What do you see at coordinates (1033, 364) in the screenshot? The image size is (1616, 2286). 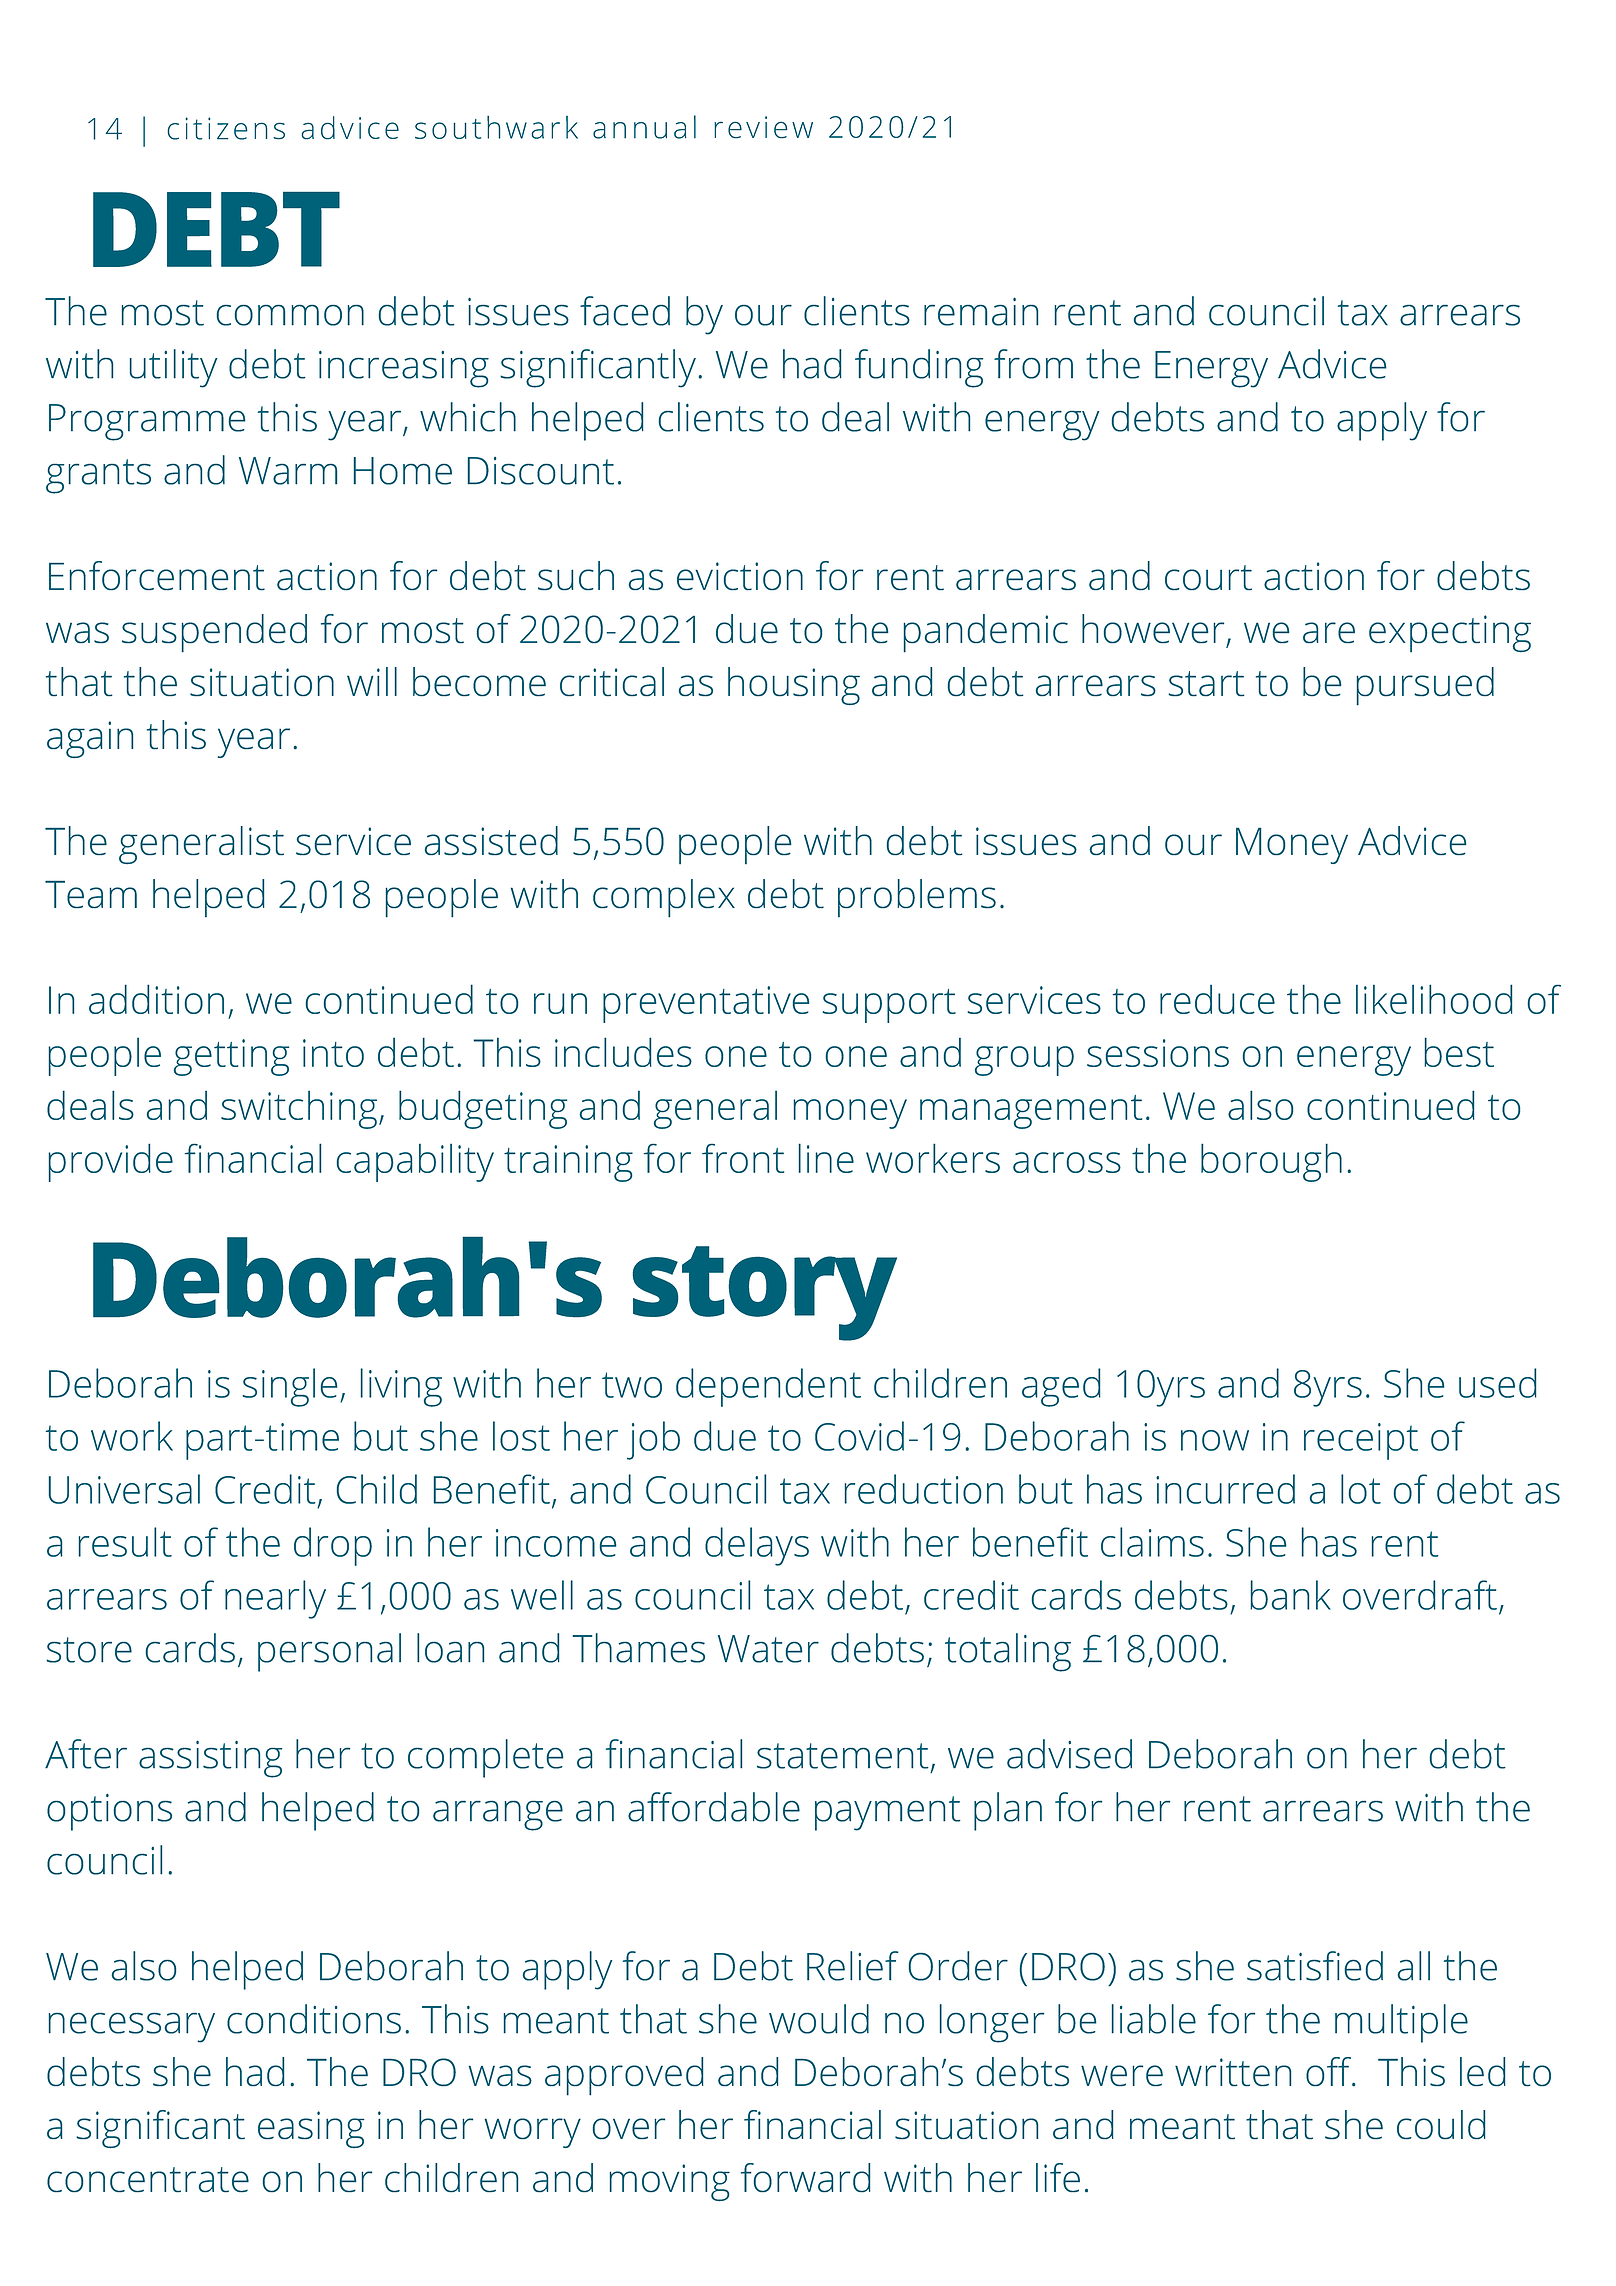 I see `from` at bounding box center [1033, 364].
